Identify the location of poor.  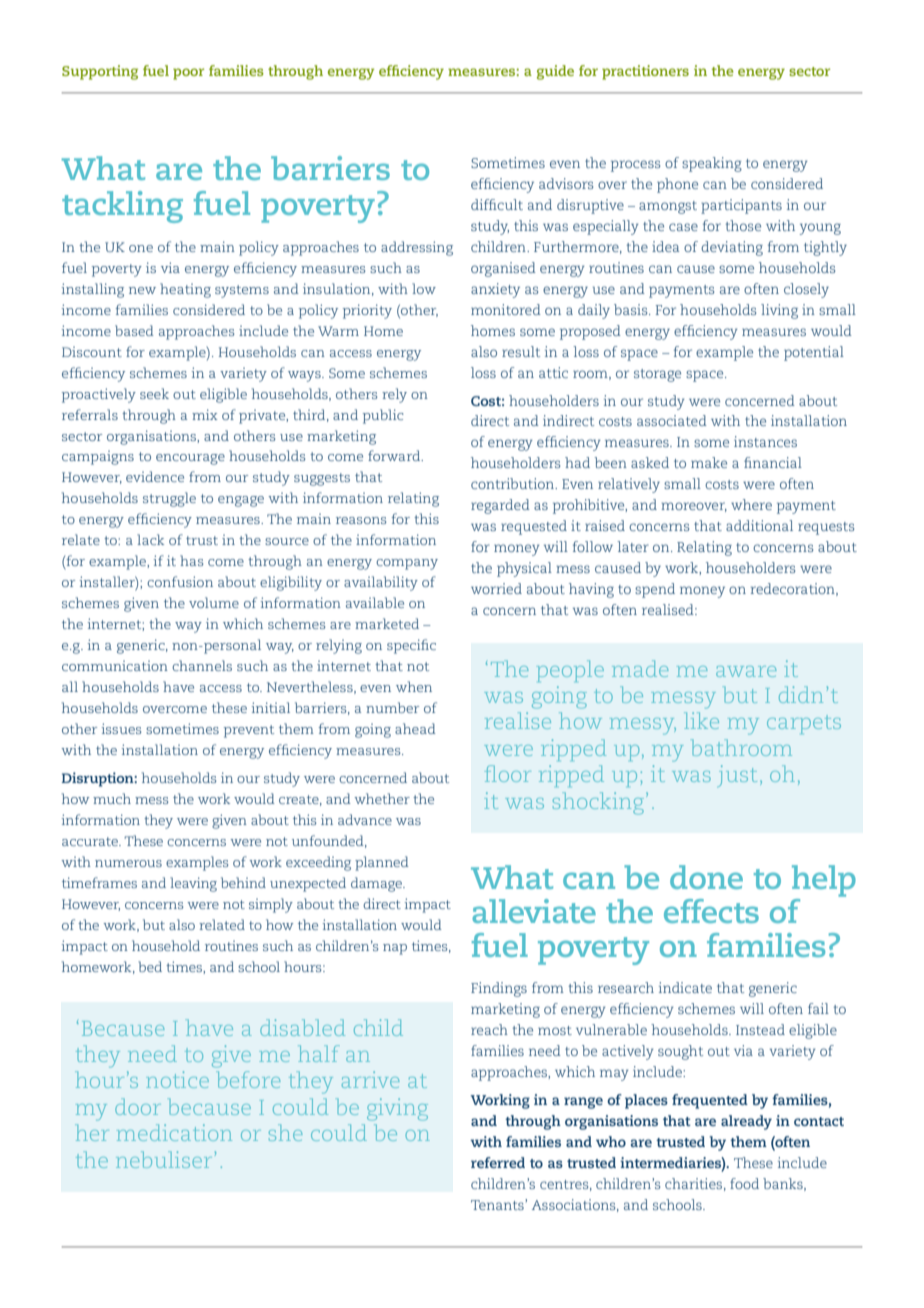
(188, 74).
